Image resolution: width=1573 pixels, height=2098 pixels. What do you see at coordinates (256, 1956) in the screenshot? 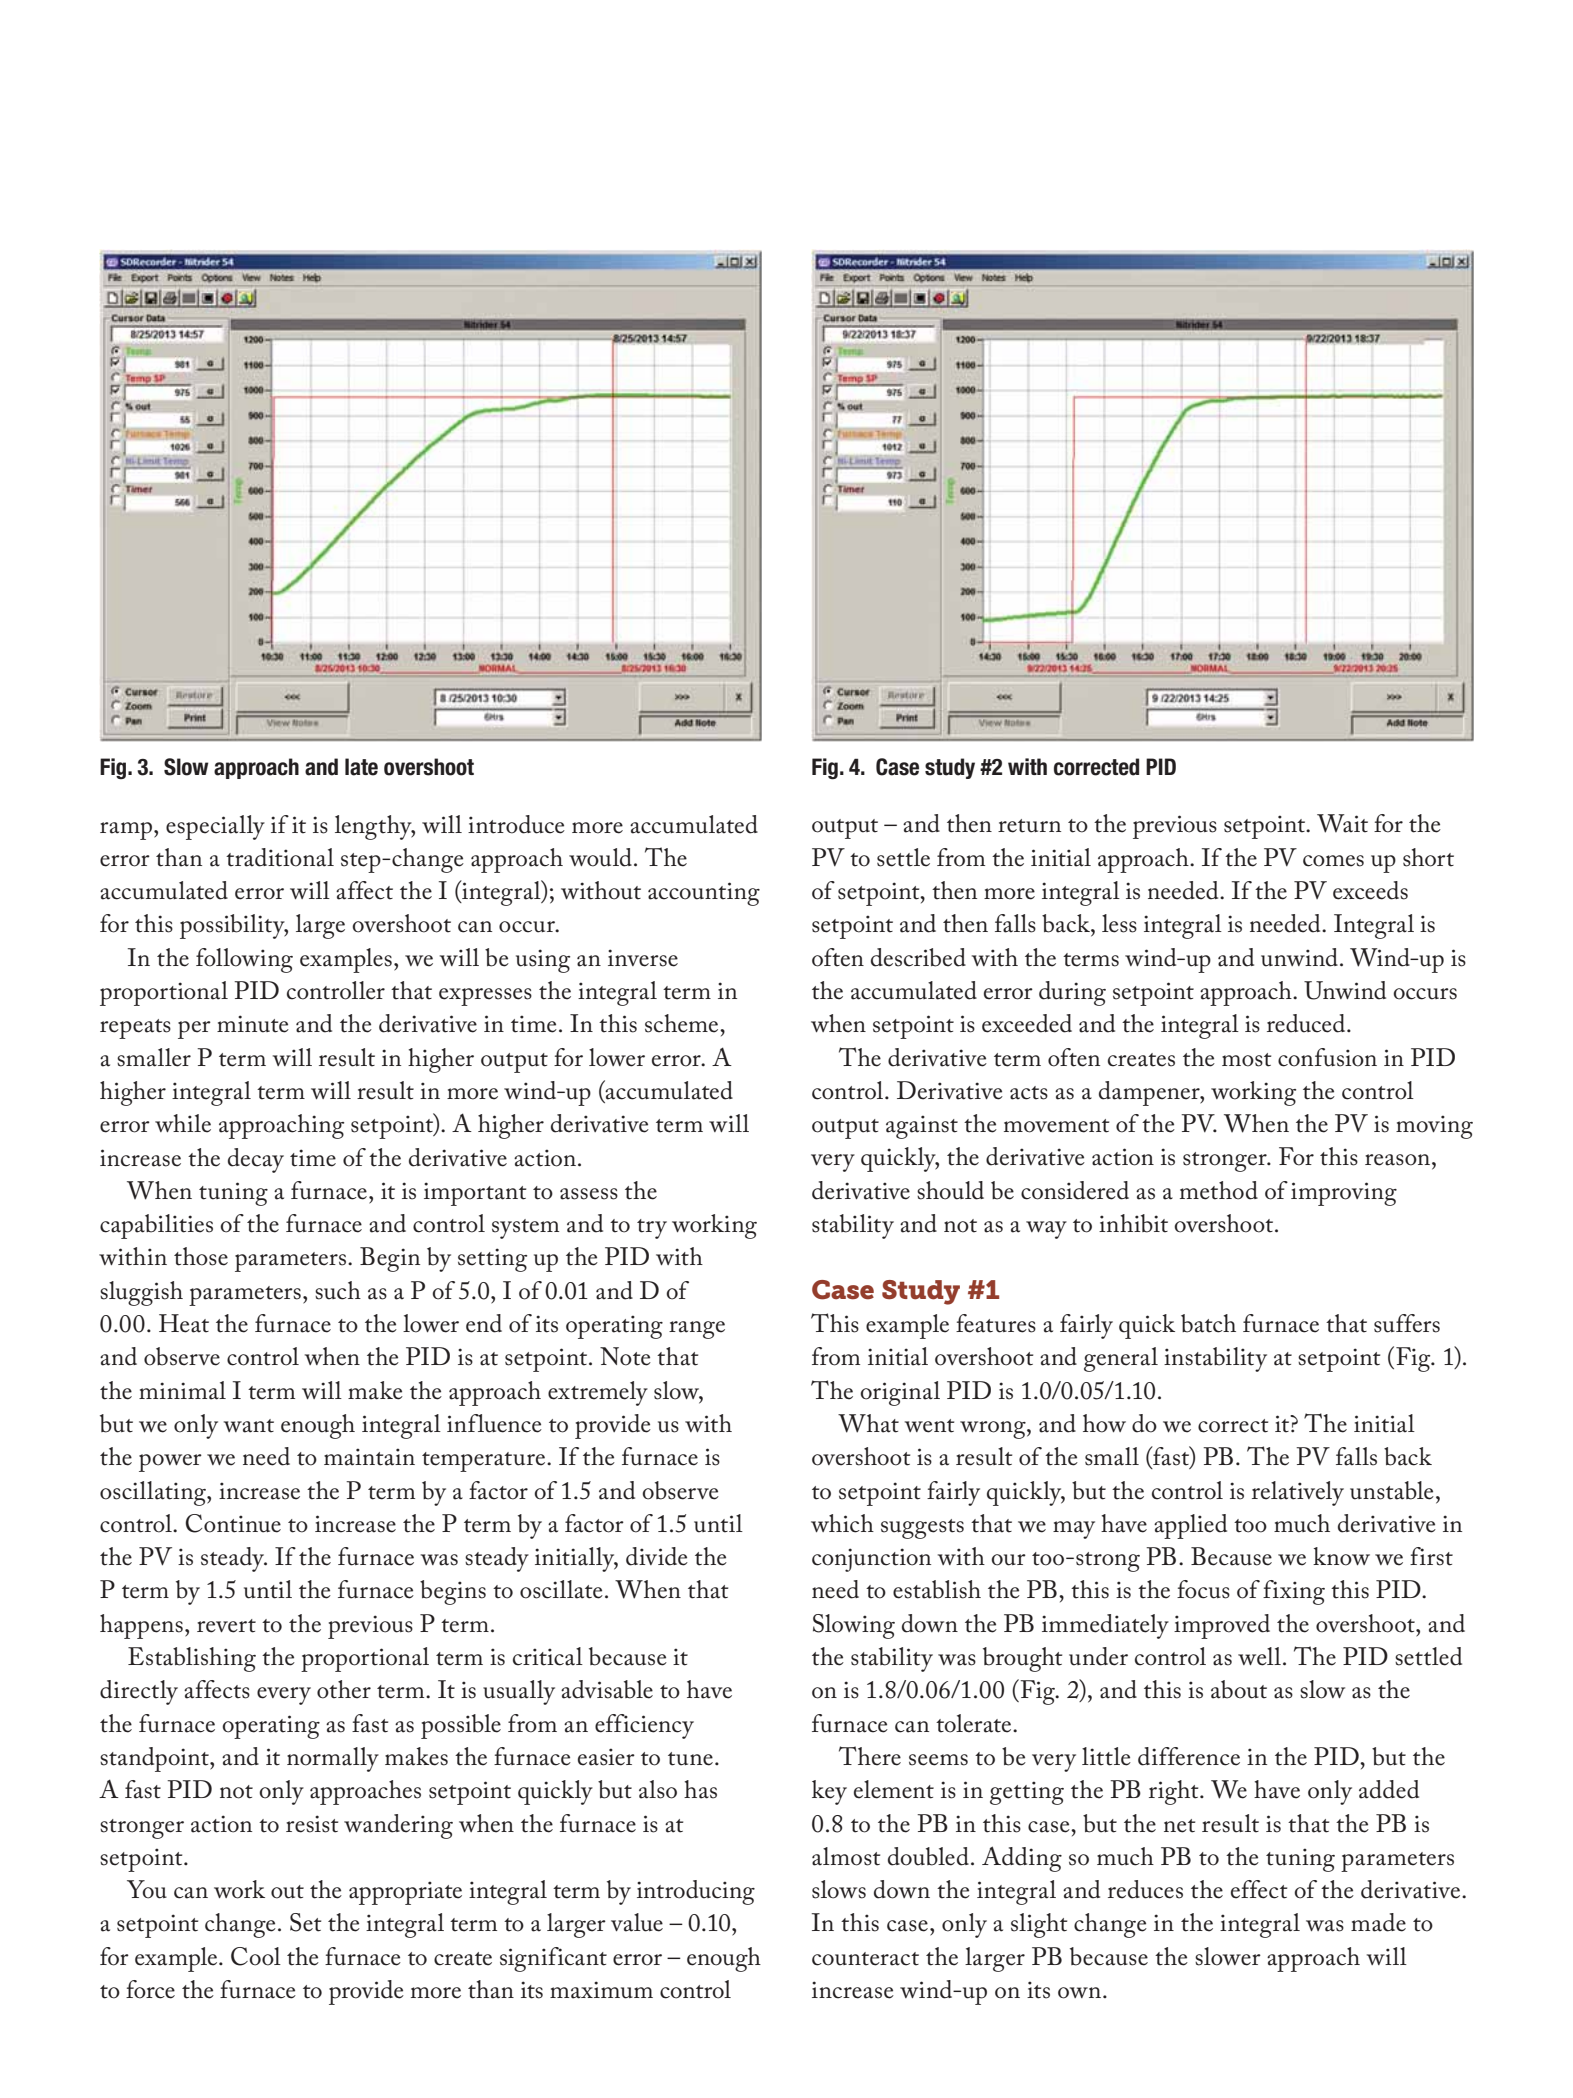
I see `Cool` at bounding box center [256, 1956].
